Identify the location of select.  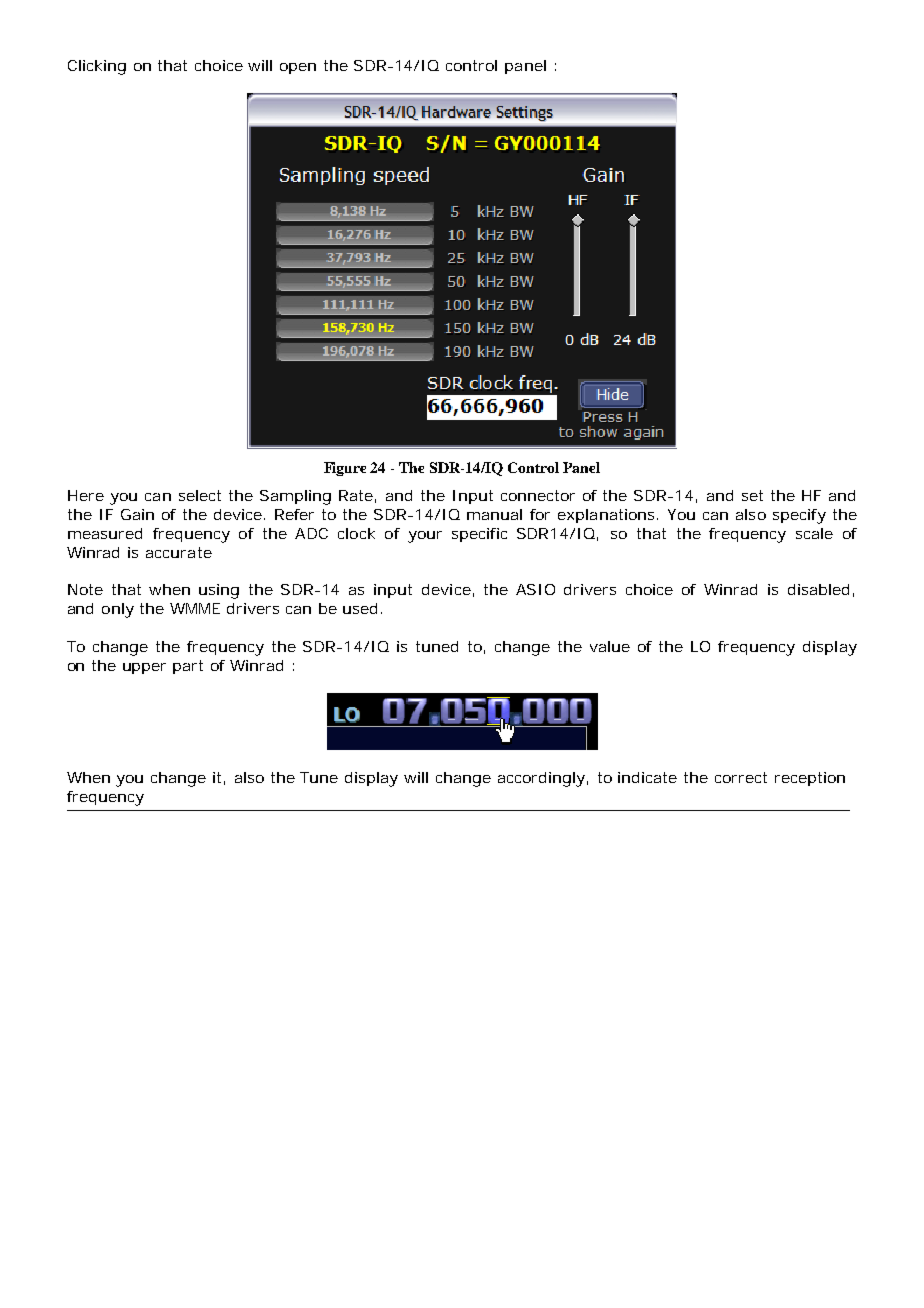
(200, 495).
